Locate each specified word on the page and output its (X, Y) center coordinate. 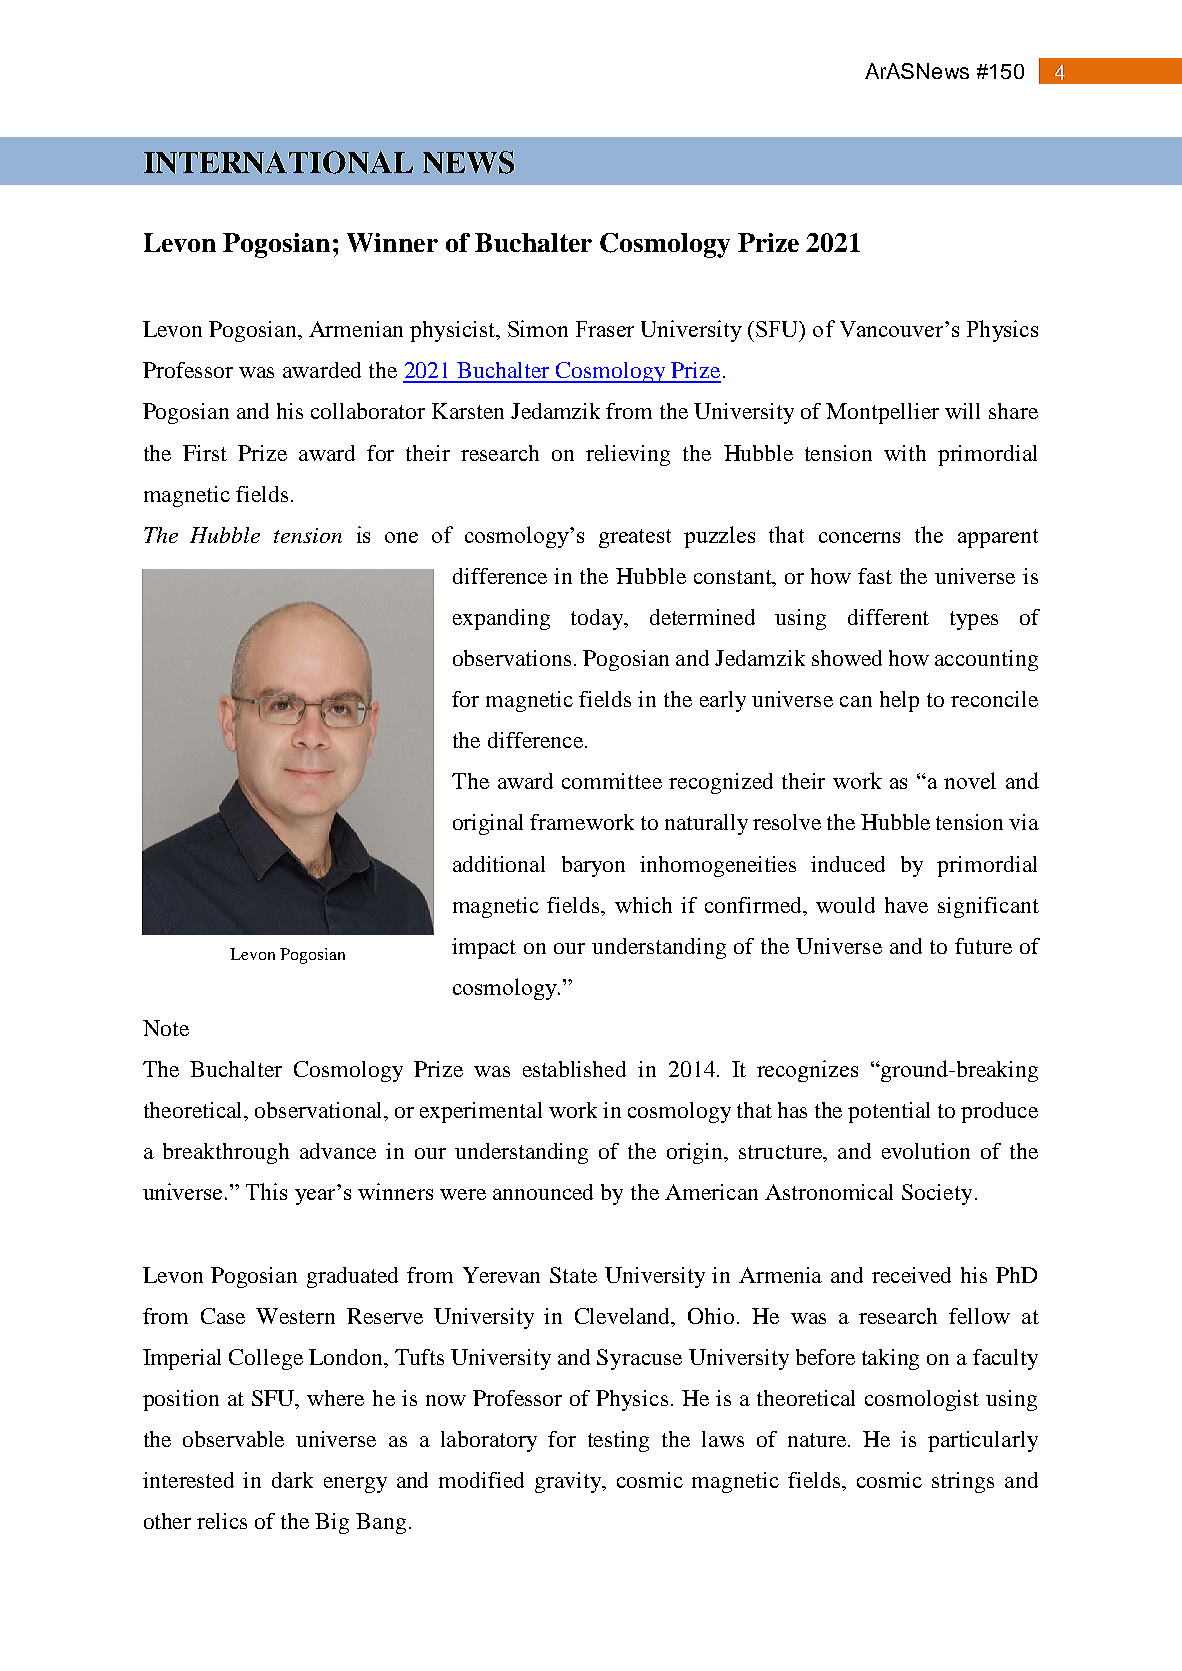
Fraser (605, 329)
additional (499, 864)
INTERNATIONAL (278, 162)
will (962, 411)
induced (848, 864)
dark (292, 1480)
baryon (593, 866)
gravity (569, 1482)
